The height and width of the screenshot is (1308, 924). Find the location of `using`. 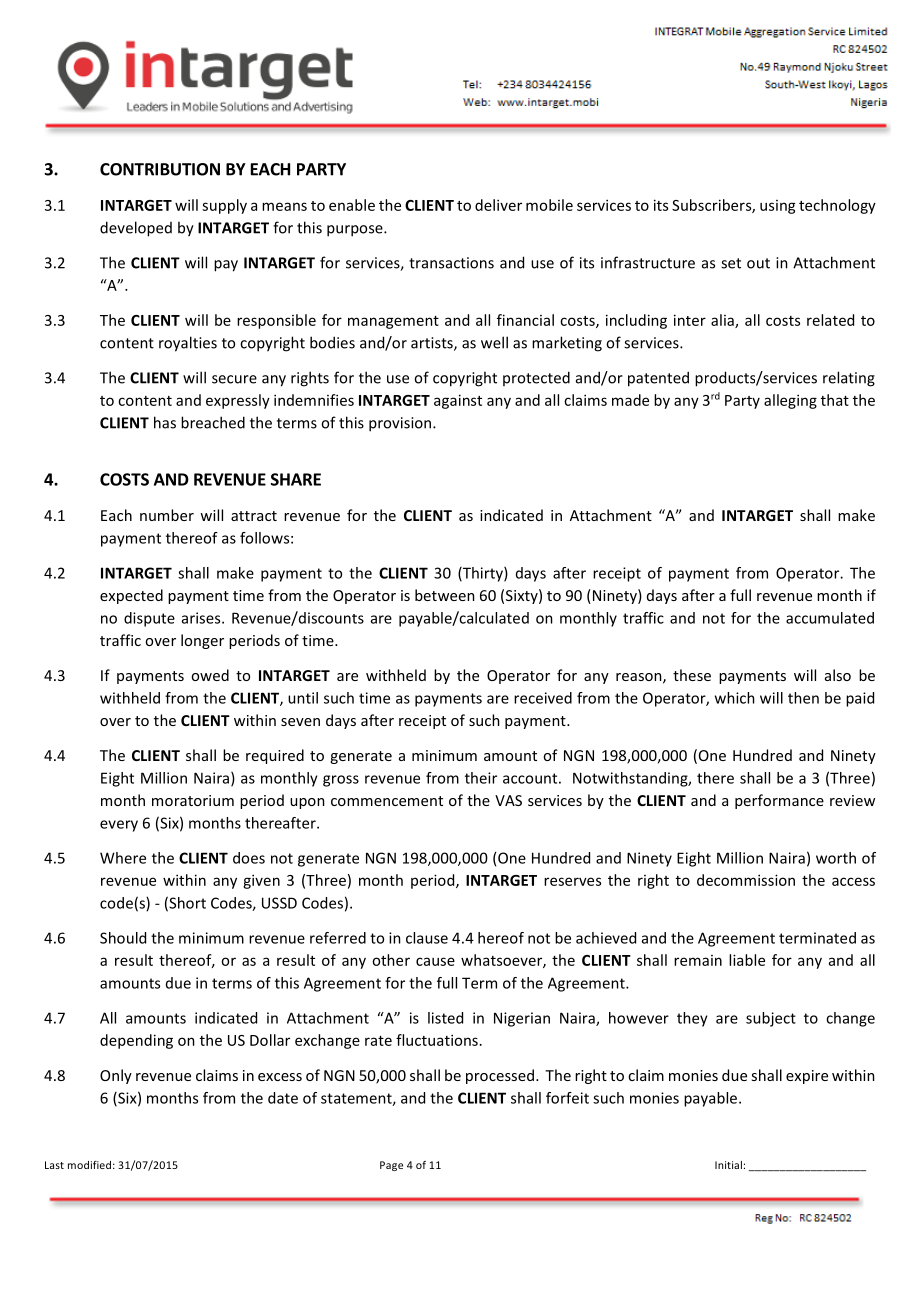

using is located at coordinates (778, 207).
